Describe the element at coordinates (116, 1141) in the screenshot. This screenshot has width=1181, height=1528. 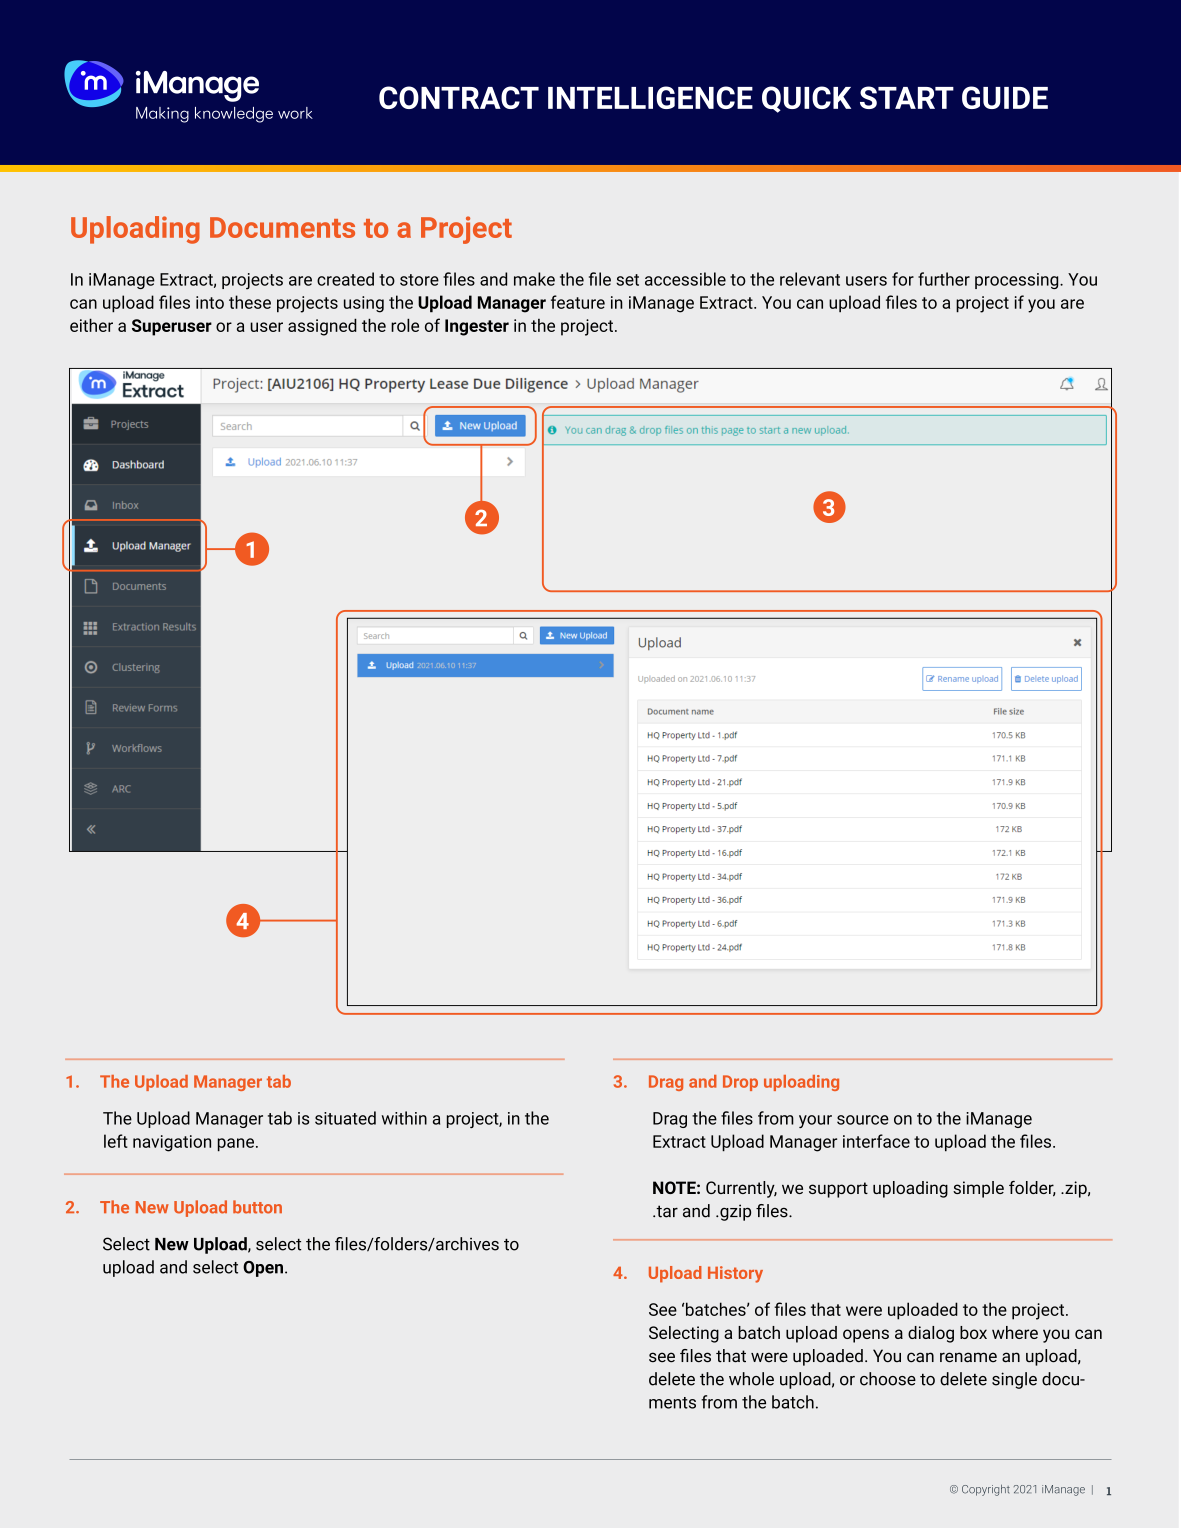
I see `left` at that location.
